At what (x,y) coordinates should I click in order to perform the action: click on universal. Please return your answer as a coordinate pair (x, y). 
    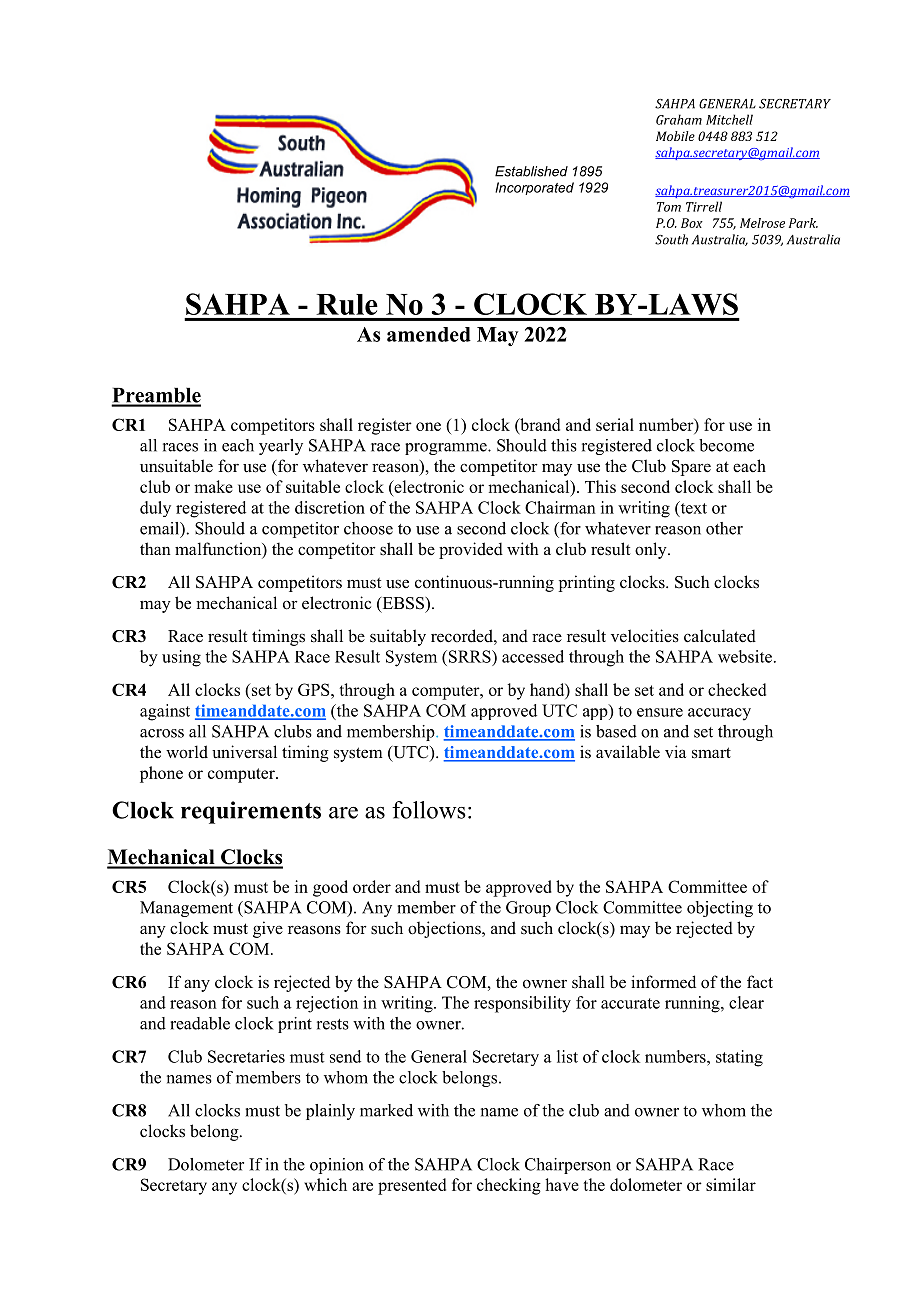
    Looking at the image, I should click on (244, 752).
